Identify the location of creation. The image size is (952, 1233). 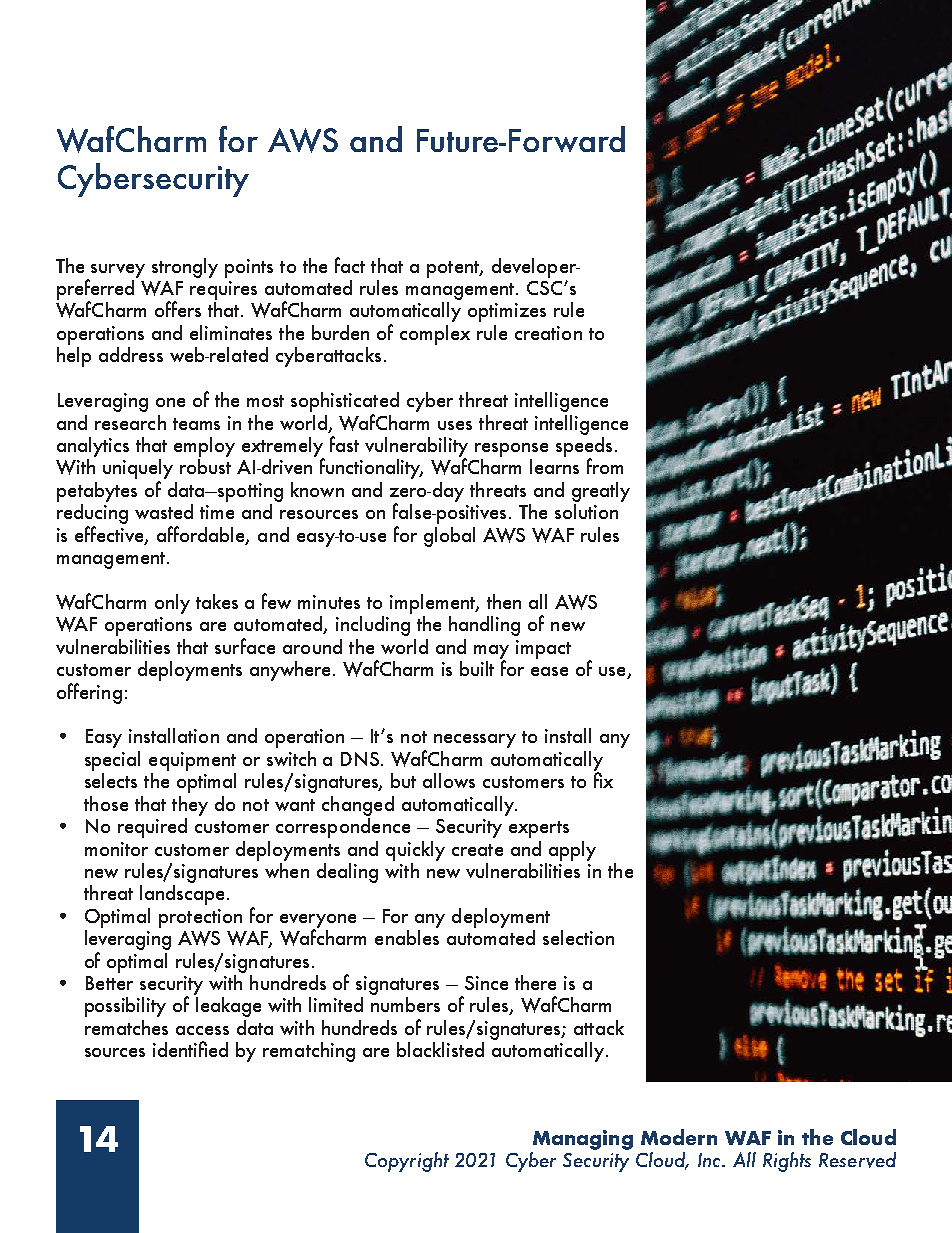
(548, 333).
